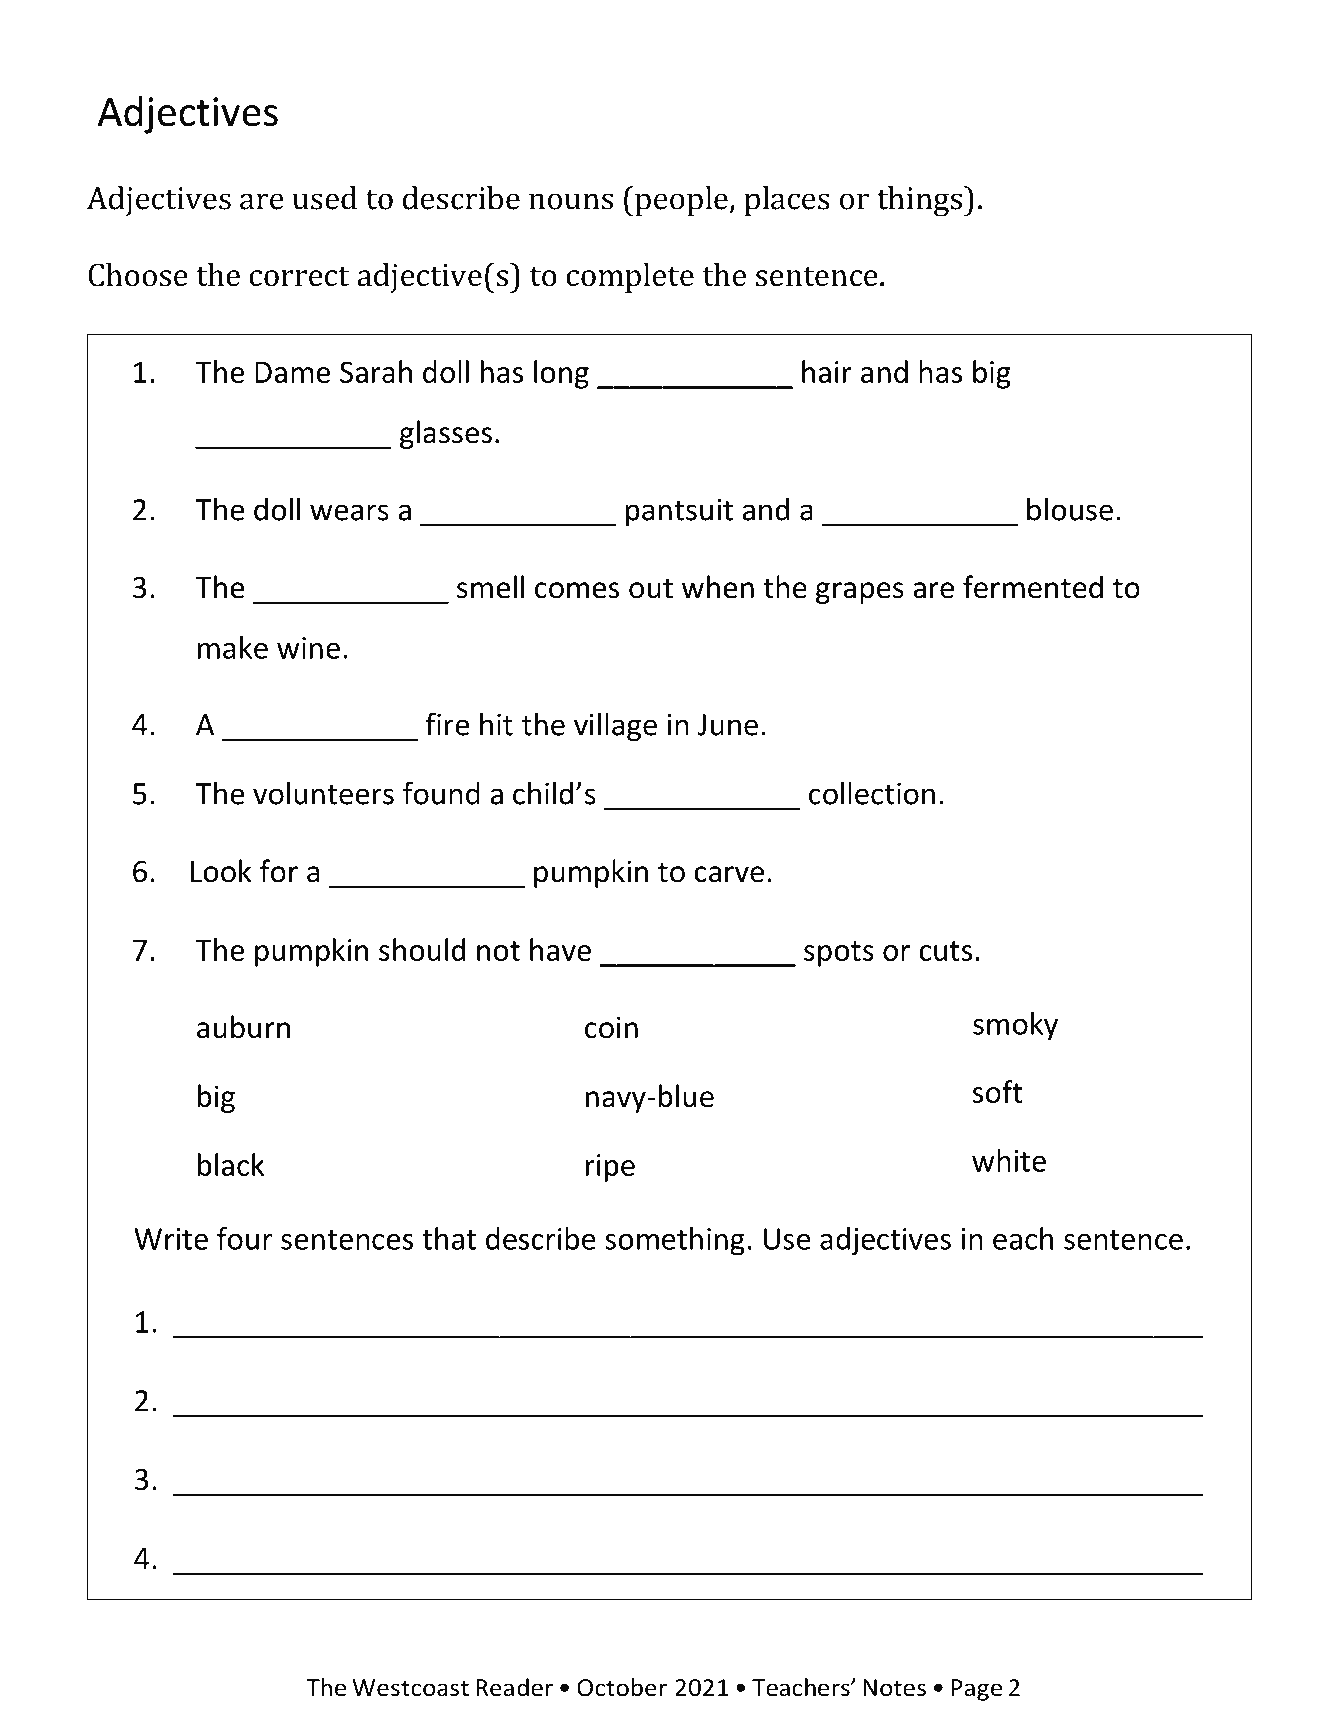 The height and width of the screenshot is (1734, 1340). Describe the element at coordinates (919, 201) in the screenshot. I see `things` at that location.
